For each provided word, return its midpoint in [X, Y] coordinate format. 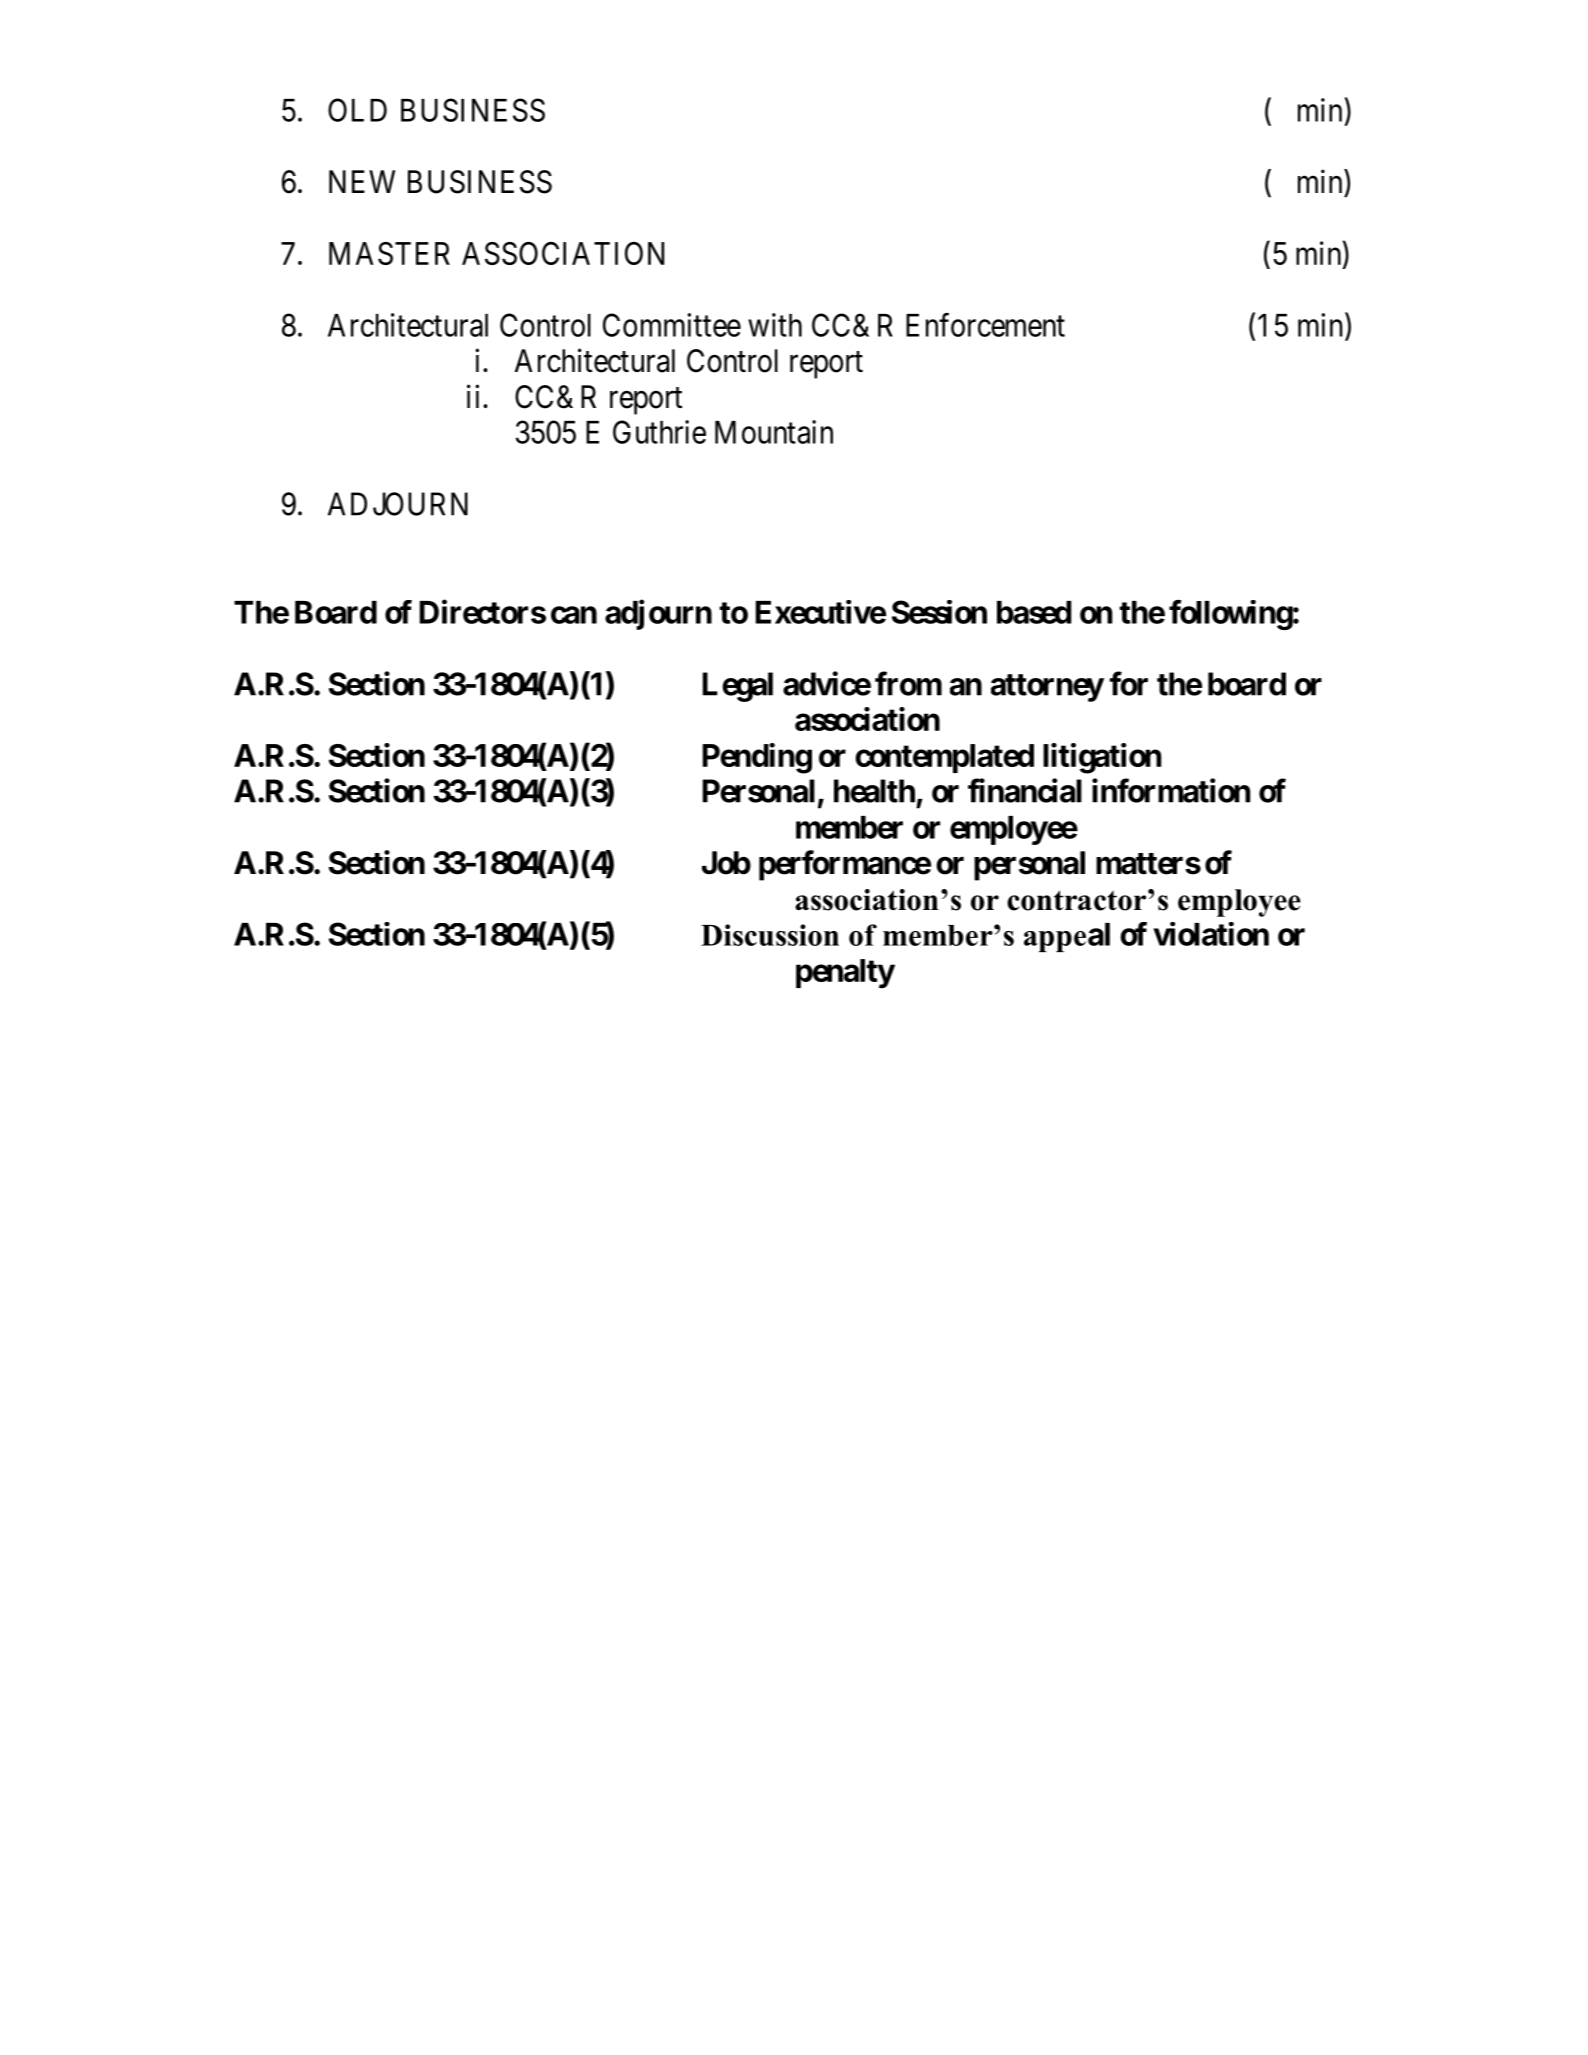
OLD [357, 110]
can [574, 615]
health [874, 791]
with [775, 325]
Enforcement [985, 325]
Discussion [770, 935]
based [1034, 612]
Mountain [774, 432]
